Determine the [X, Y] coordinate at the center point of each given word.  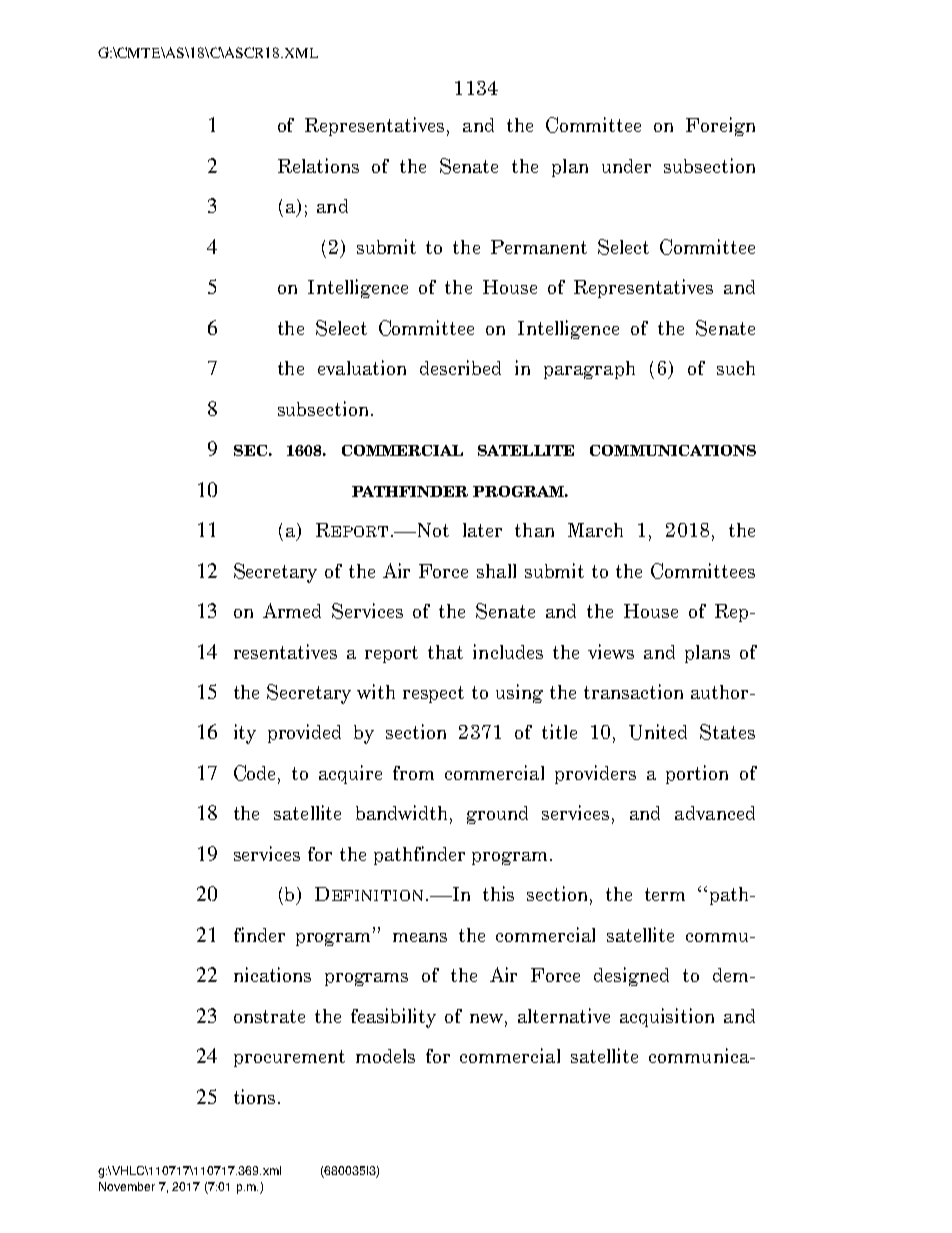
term [665, 894]
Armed [292, 610]
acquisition [667, 1017]
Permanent [539, 247]
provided [304, 733]
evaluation [362, 367]
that [445, 652]
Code [256, 774]
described [460, 367]
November [127, 1186]
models [385, 1056]
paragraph [589, 370]
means [420, 937]
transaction [633, 691]
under [626, 166]
